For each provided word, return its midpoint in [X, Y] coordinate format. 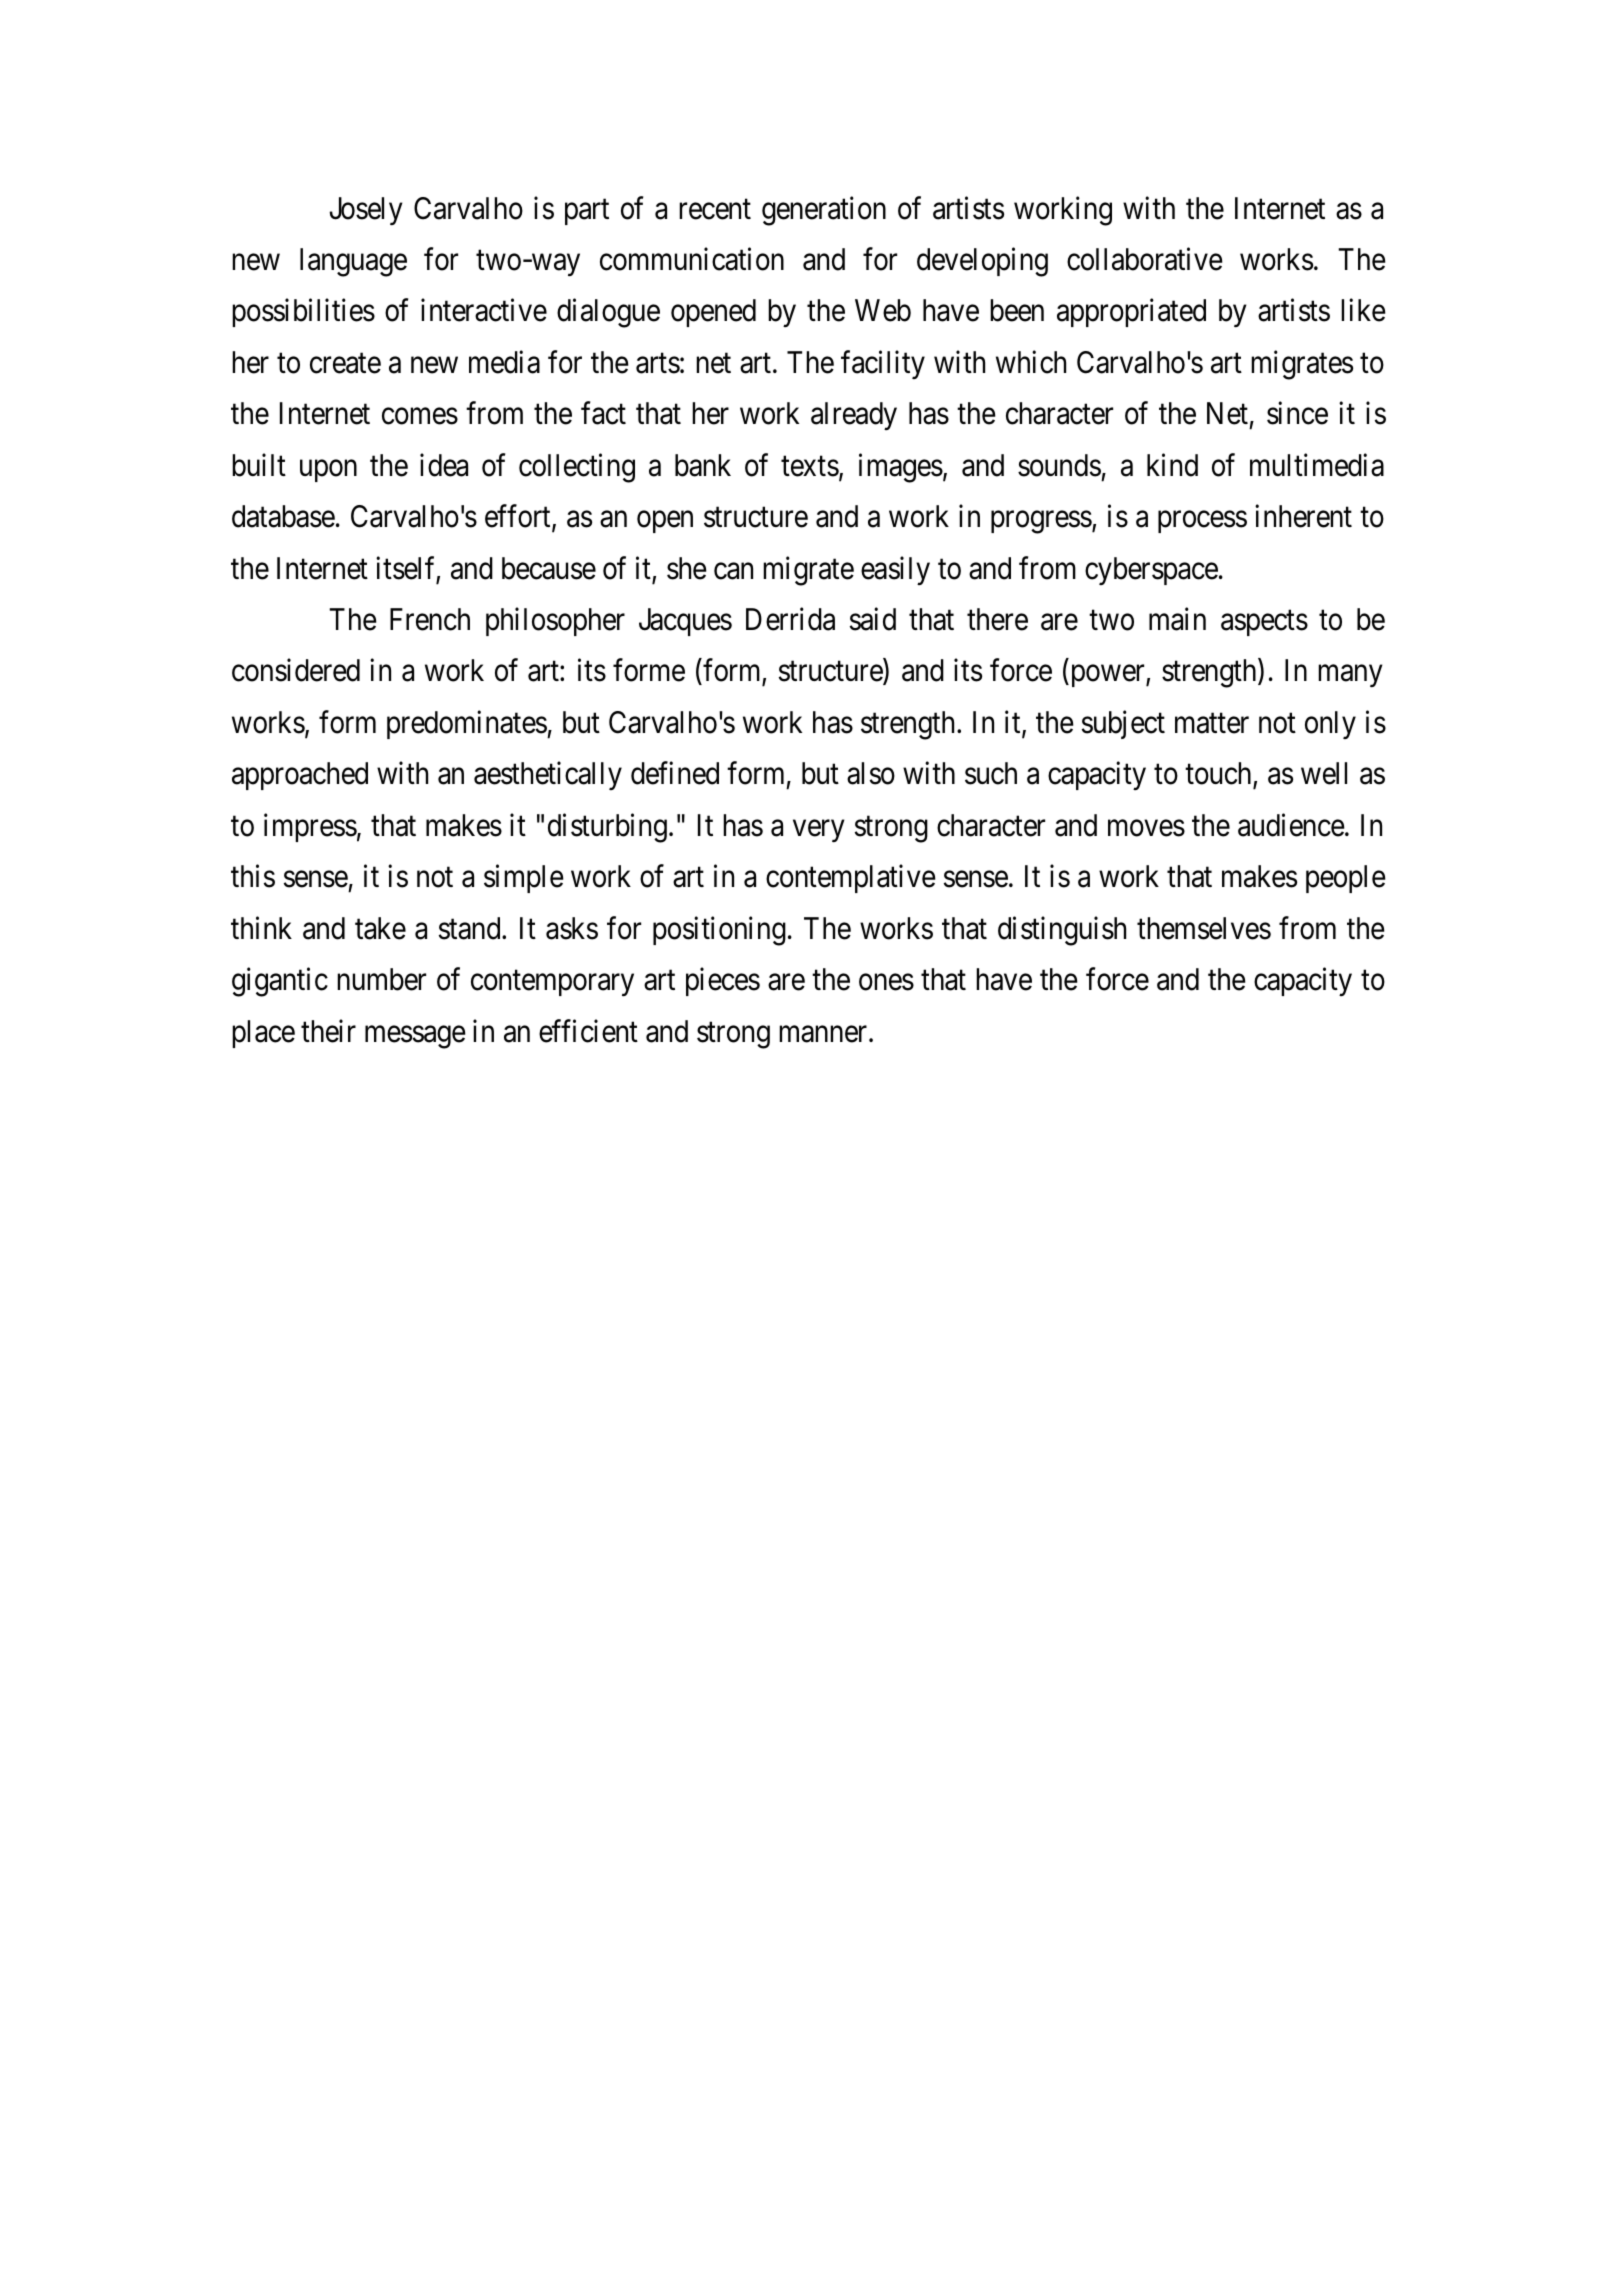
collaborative [1145, 259]
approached [300, 776]
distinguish [1062, 931]
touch [1219, 775]
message [415, 1037]
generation [824, 211]
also [871, 773]
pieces [723, 982]
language [353, 262]
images [901, 468]
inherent [1303, 516]
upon [328, 471]
